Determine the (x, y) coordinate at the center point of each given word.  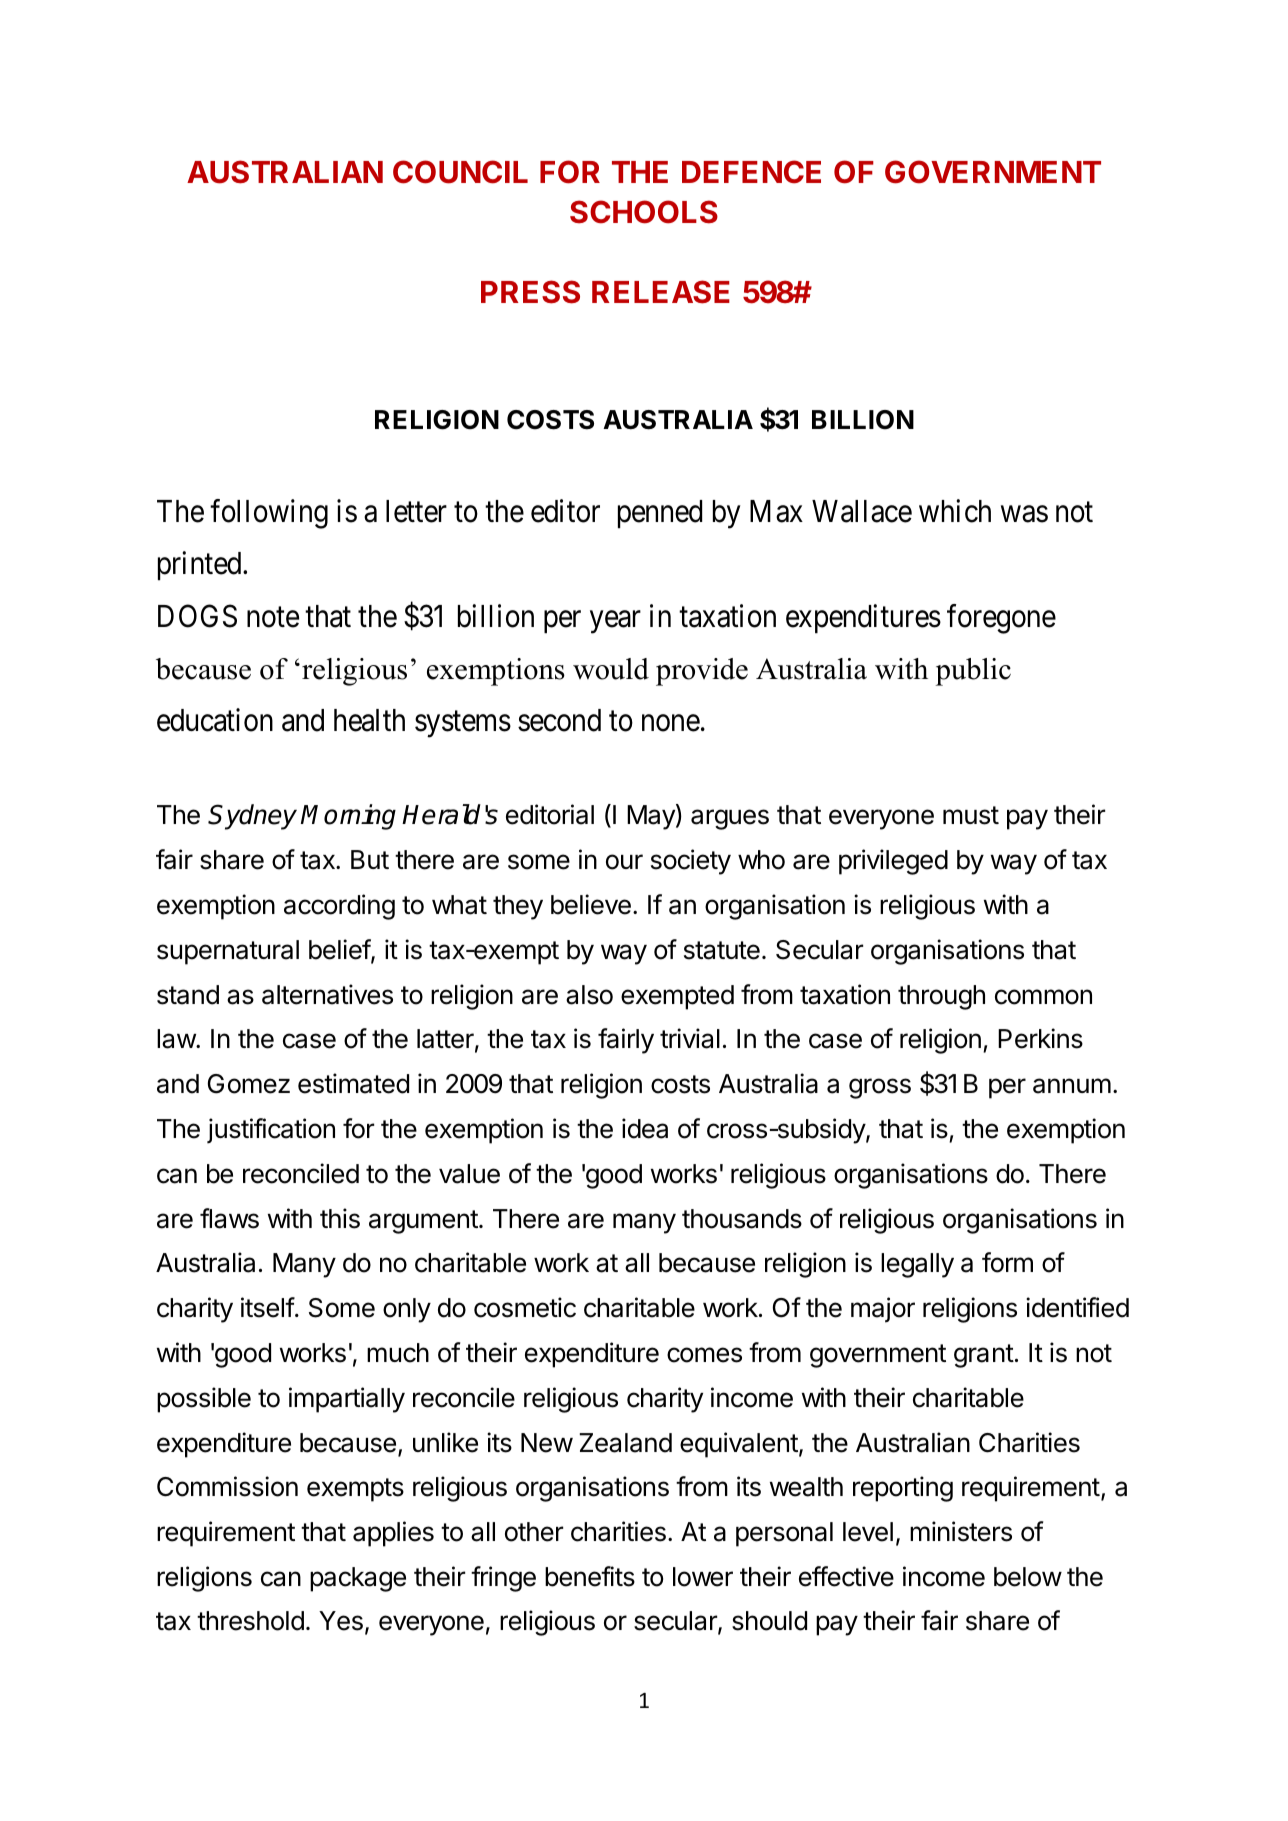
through (941, 997)
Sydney (252, 817)
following (269, 514)
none (671, 723)
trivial (690, 1038)
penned (660, 514)
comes (704, 1355)
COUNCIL (460, 172)
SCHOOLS (644, 212)
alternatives (327, 994)
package (358, 1579)
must (971, 815)
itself (268, 1307)
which (955, 511)
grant (984, 1356)
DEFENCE (751, 172)
